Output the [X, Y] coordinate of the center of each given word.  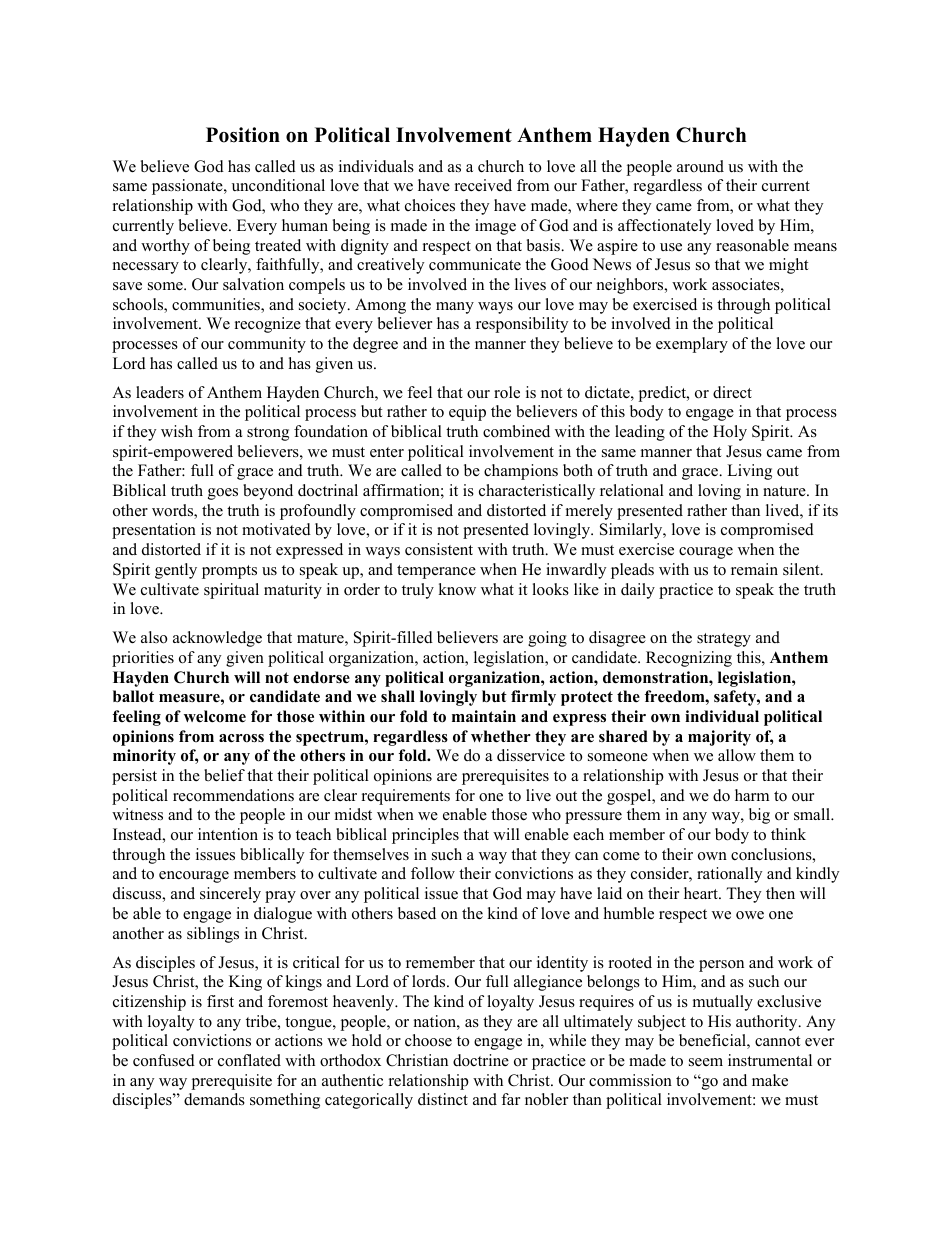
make [770, 1080]
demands [214, 1099]
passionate [188, 187]
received [483, 185]
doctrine [481, 1060]
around [700, 166]
